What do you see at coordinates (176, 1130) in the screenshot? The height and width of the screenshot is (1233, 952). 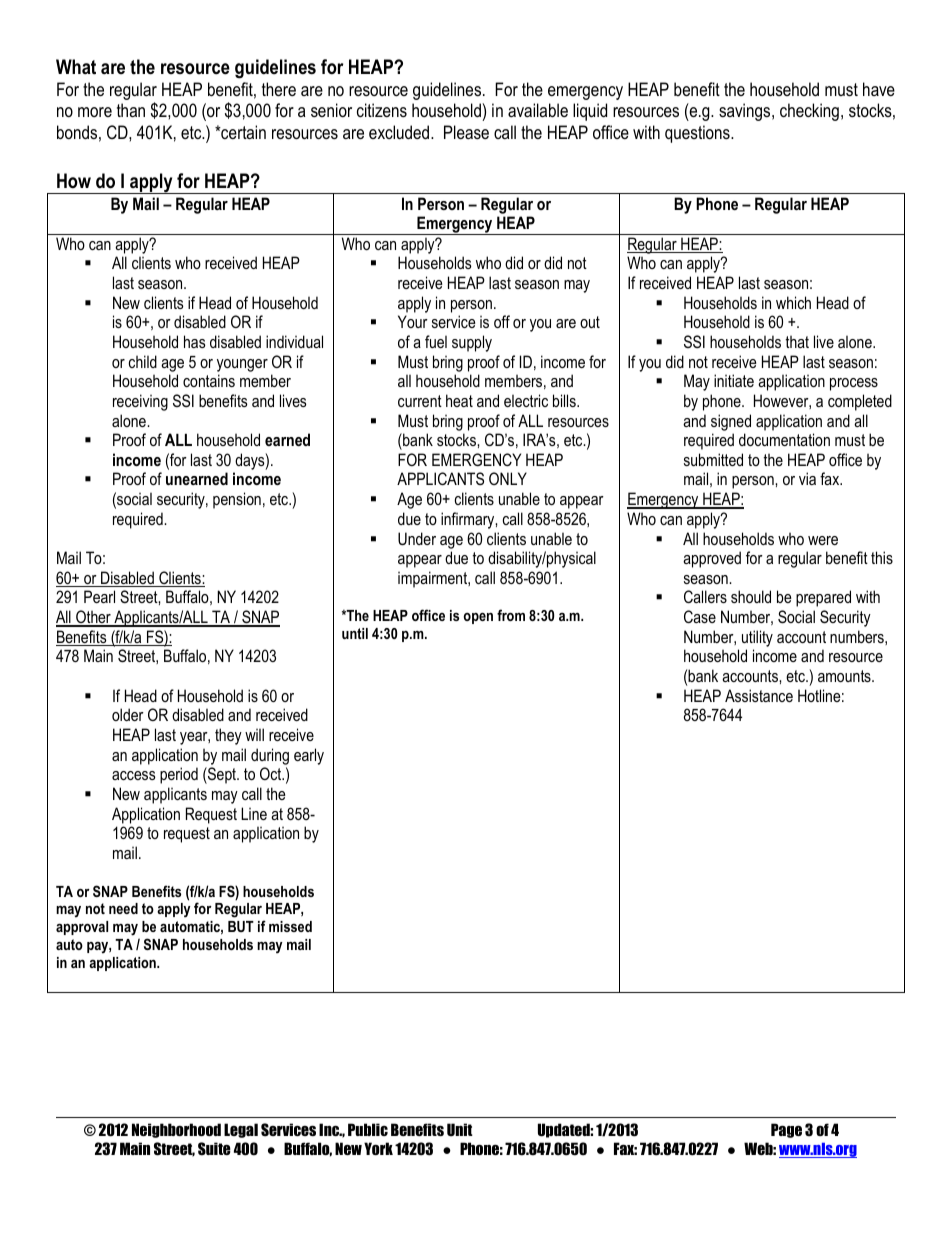 I see `Neighborhood` at bounding box center [176, 1130].
